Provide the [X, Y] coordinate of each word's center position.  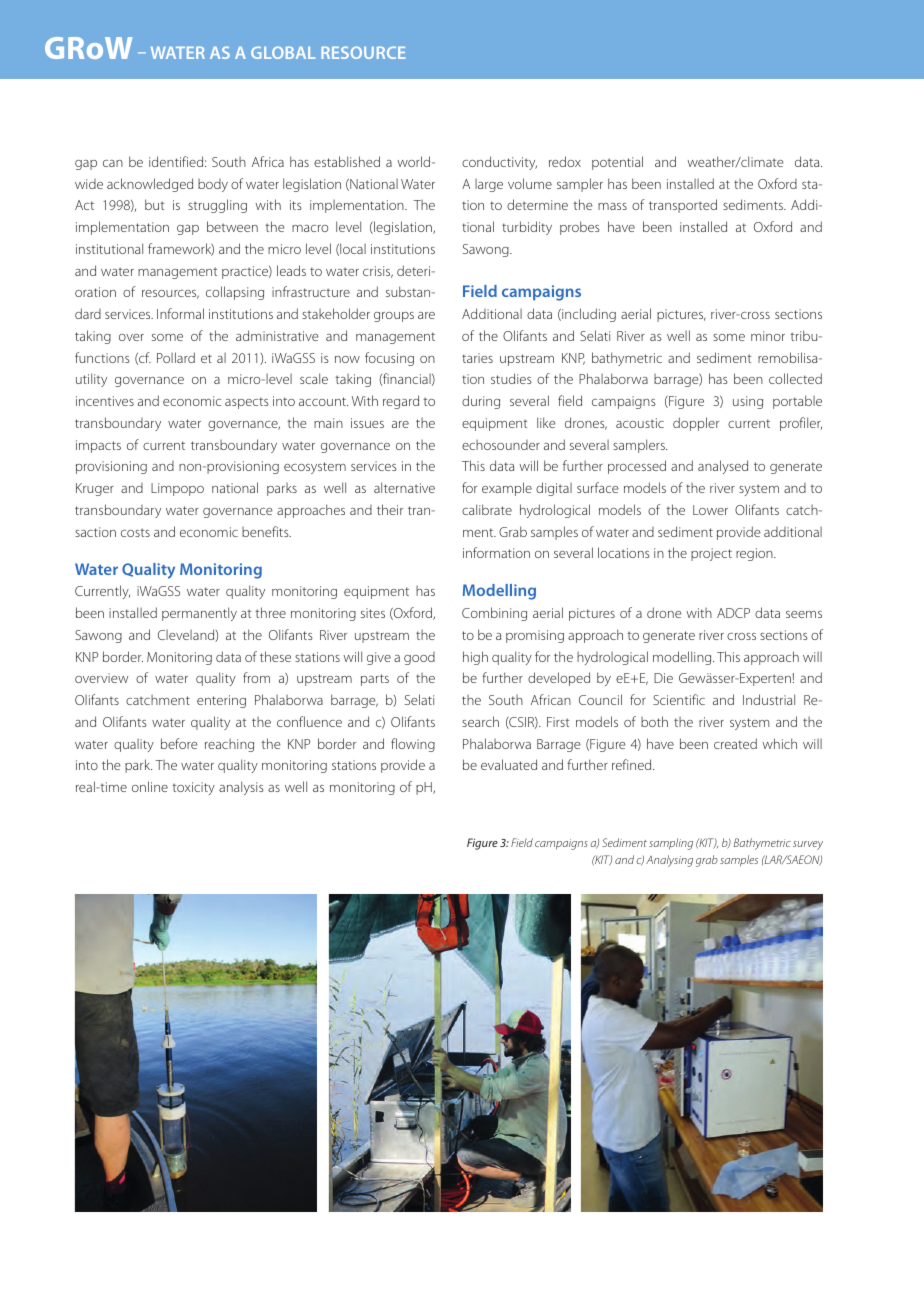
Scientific [679, 699]
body [213, 185]
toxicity [193, 788]
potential [617, 163]
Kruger [95, 489]
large [489, 185]
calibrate [487, 509]
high [475, 658]
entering [221, 701]
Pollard [176, 357]
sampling [671, 844]
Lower [710, 510]
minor [768, 336]
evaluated [509, 764]
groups [394, 317]
